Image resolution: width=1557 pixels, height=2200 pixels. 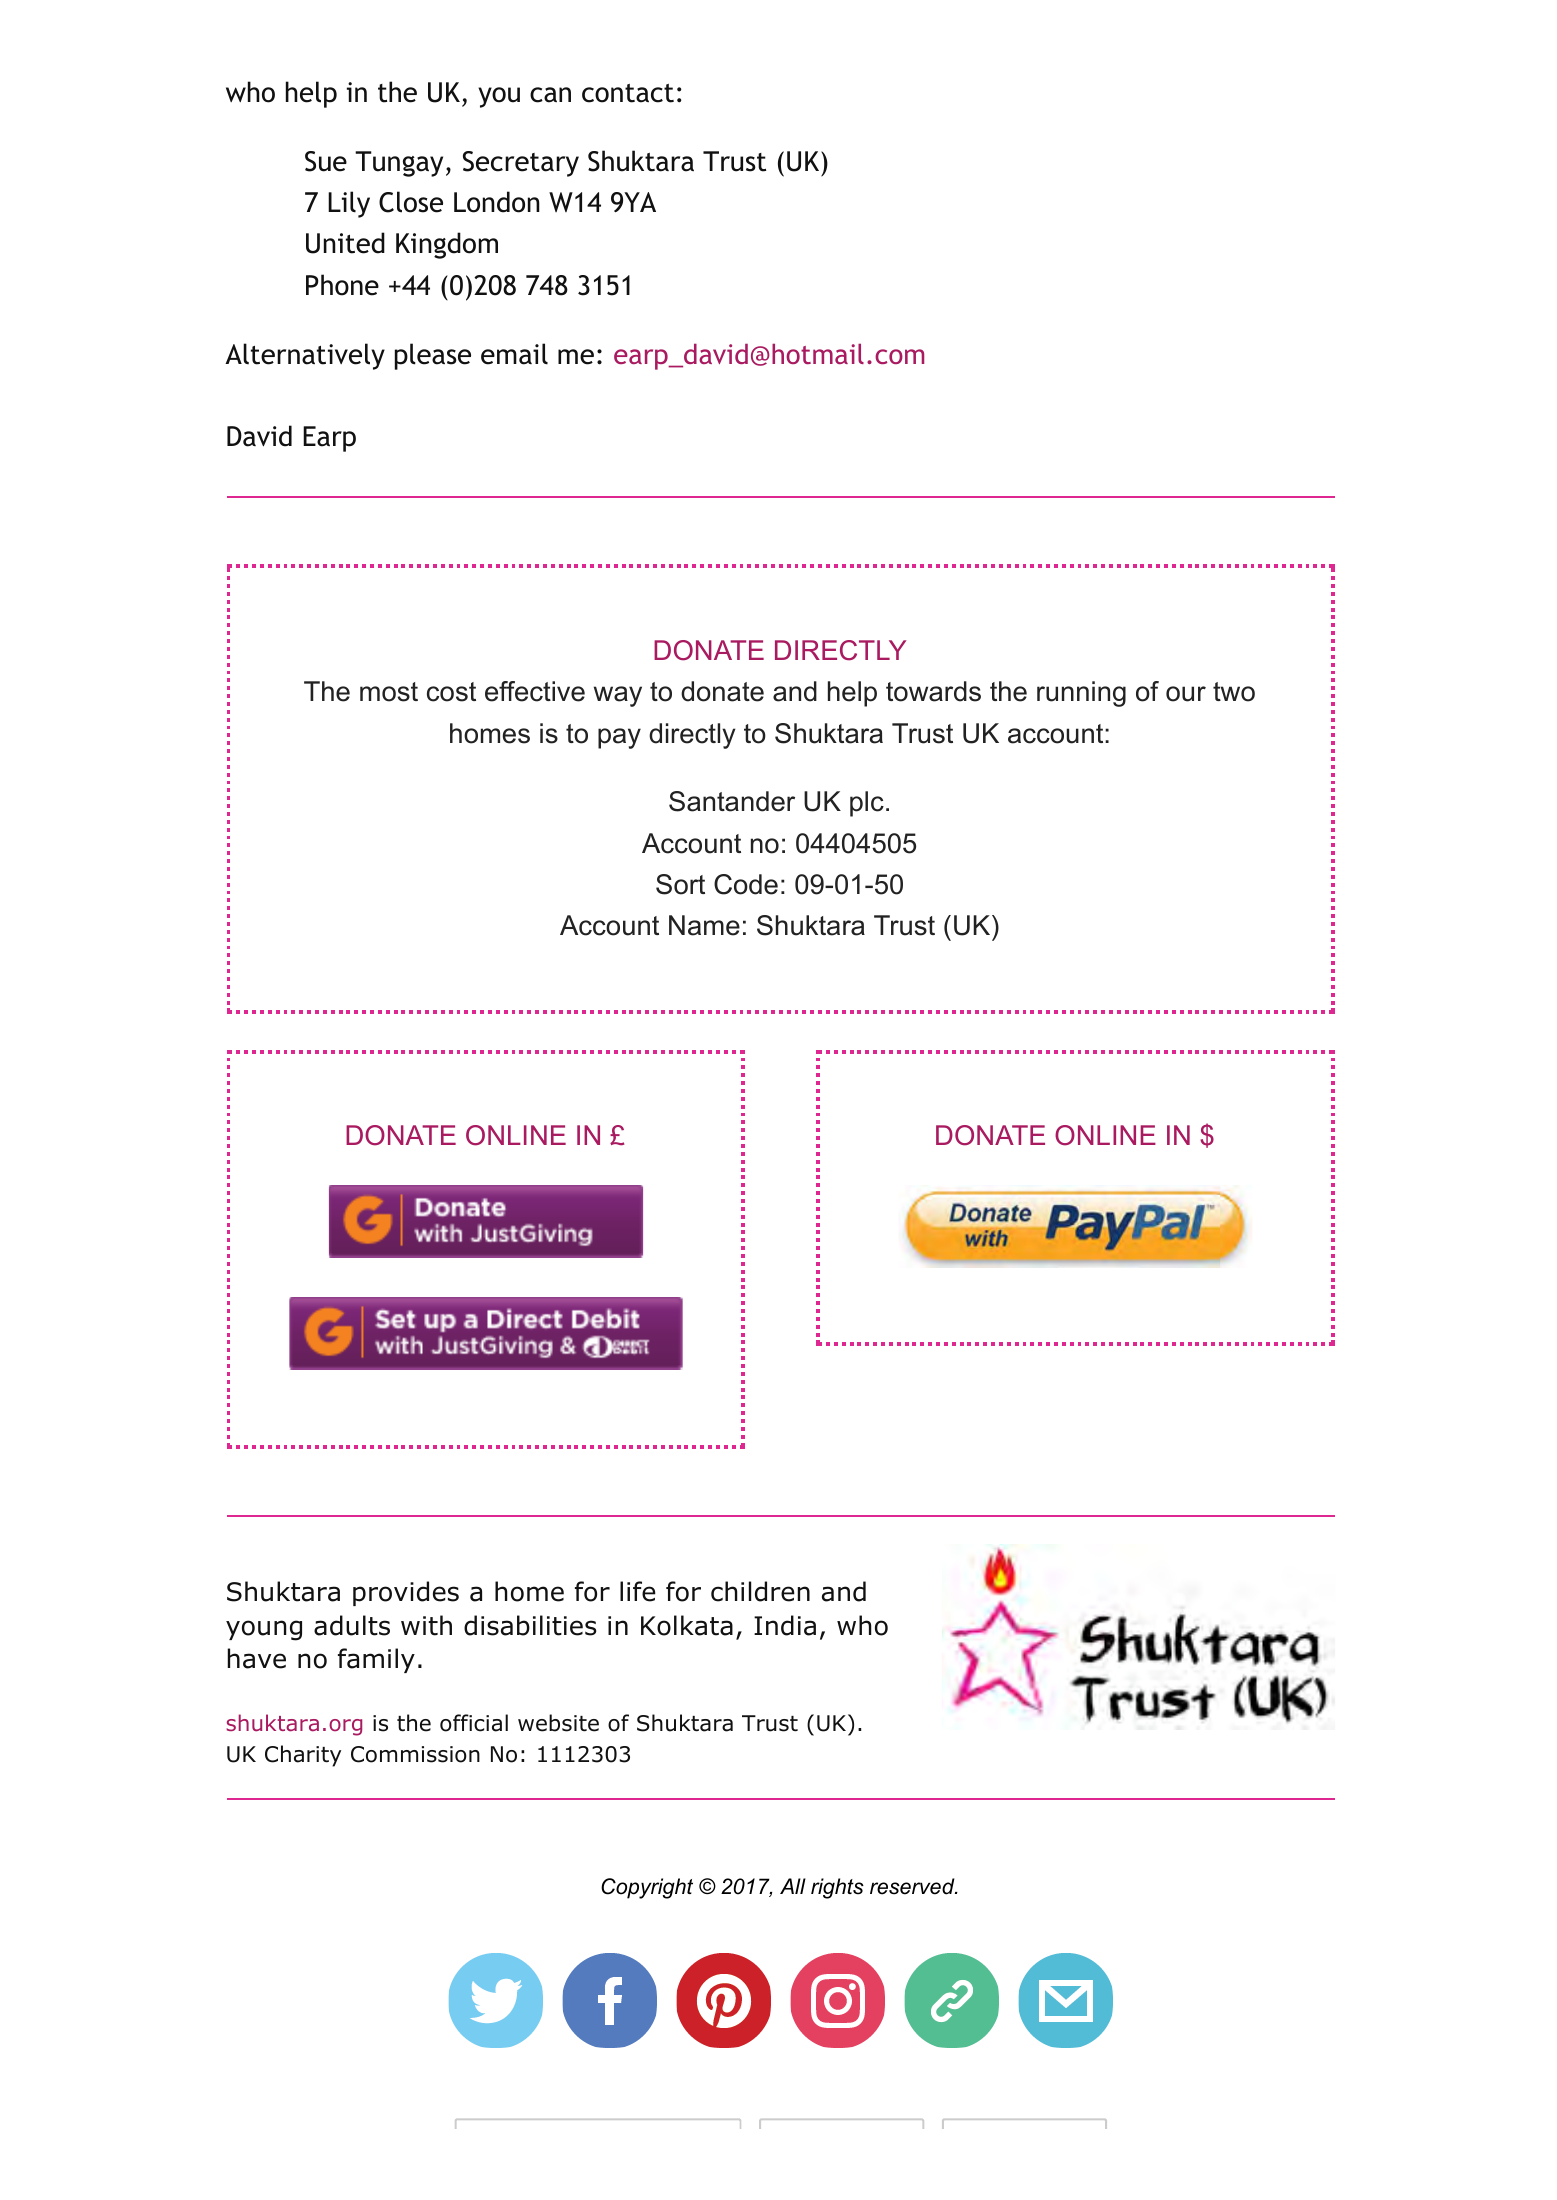 What do you see at coordinates (628, 93) in the page?
I see `contact` at bounding box center [628, 93].
